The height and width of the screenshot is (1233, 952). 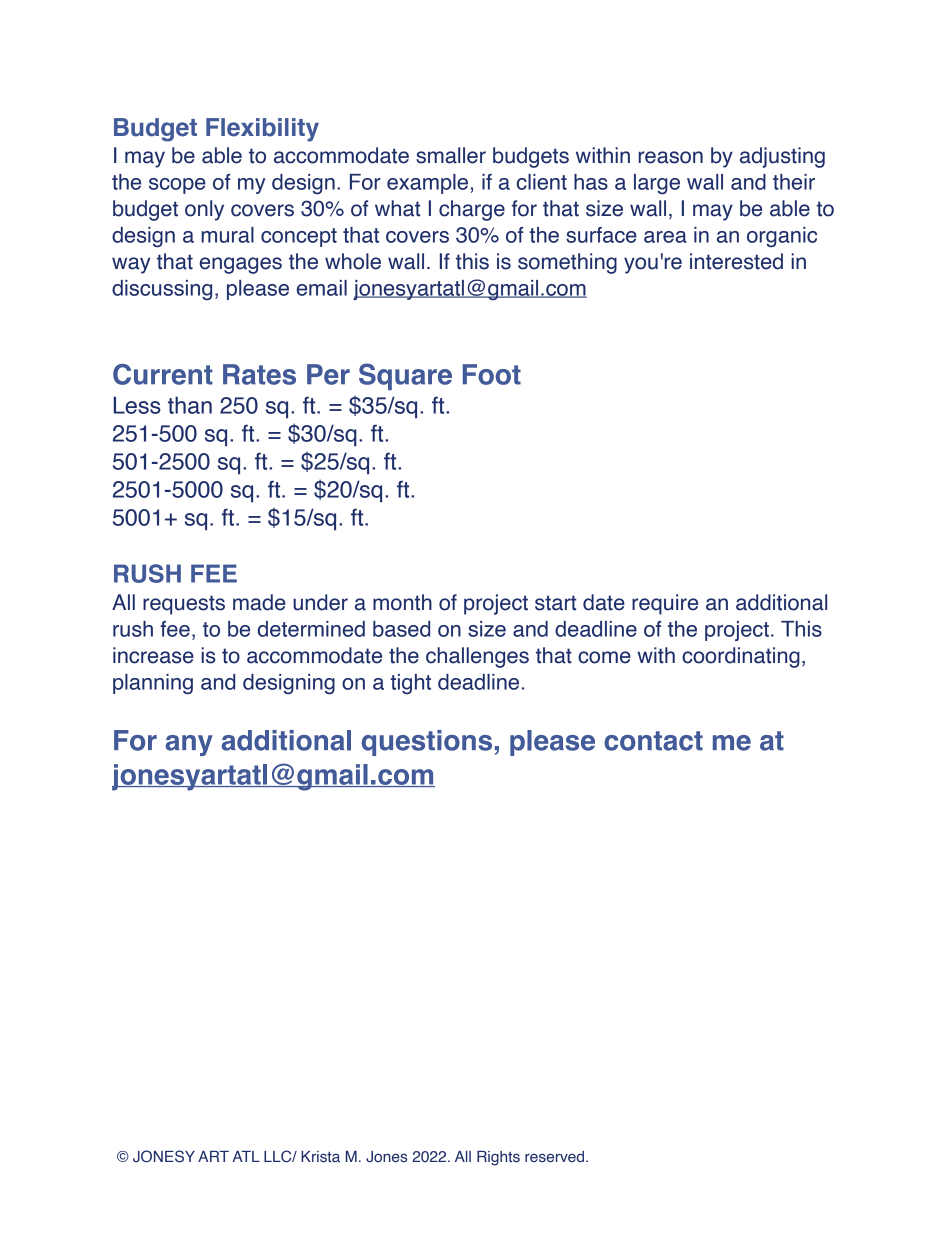 What do you see at coordinates (189, 745) in the screenshot?
I see `any` at bounding box center [189, 745].
